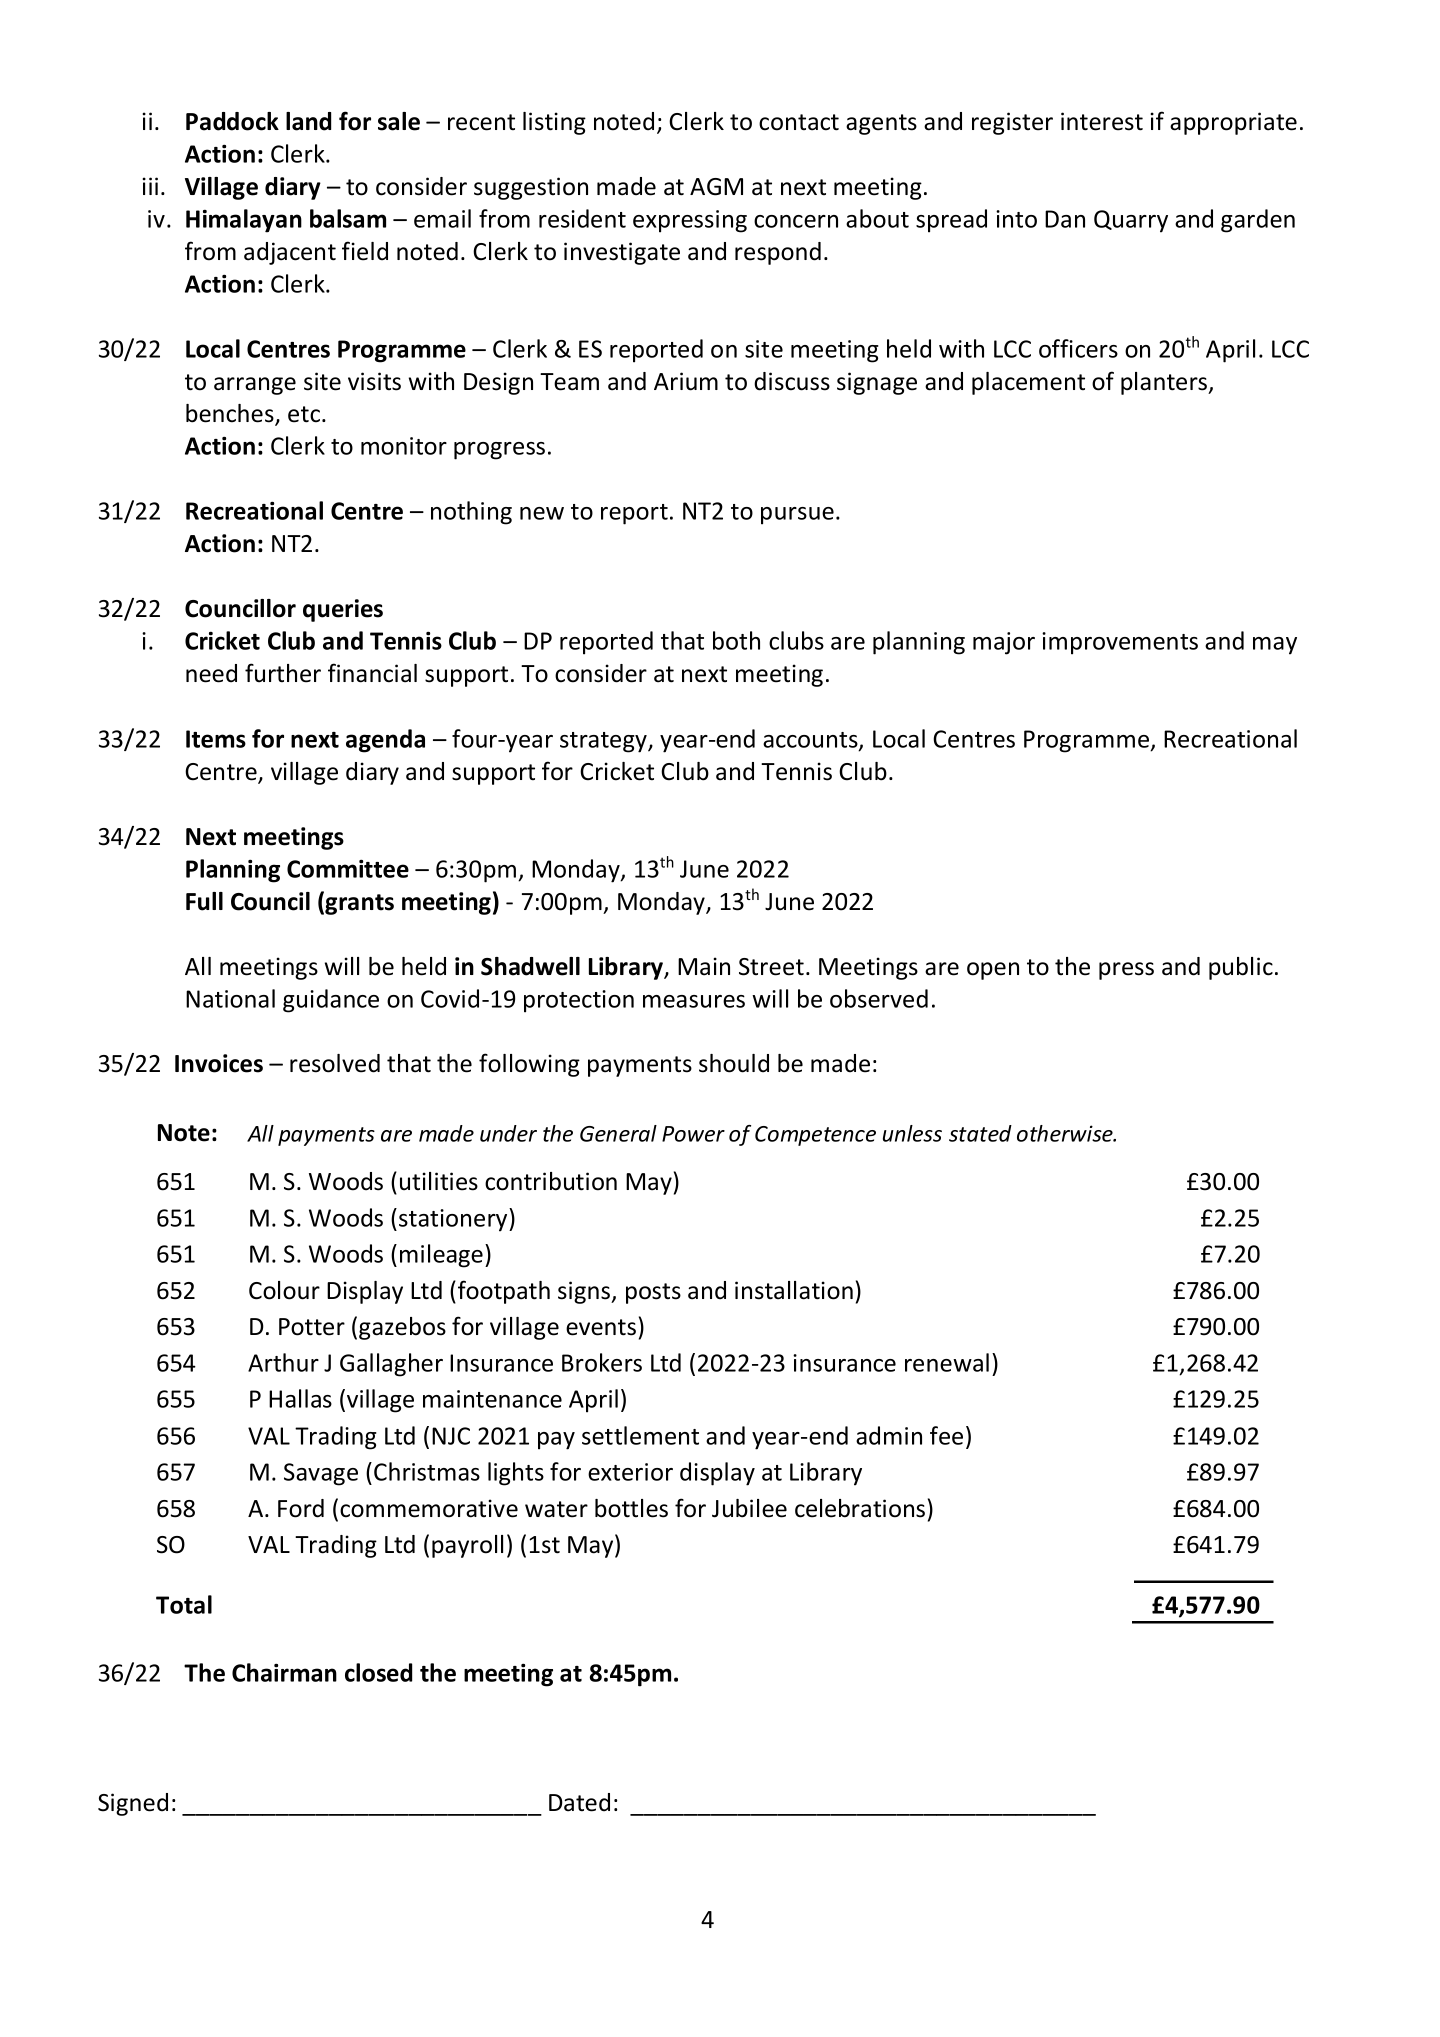  What do you see at coordinates (693, 1134) in the screenshot?
I see `Power` at bounding box center [693, 1134].
